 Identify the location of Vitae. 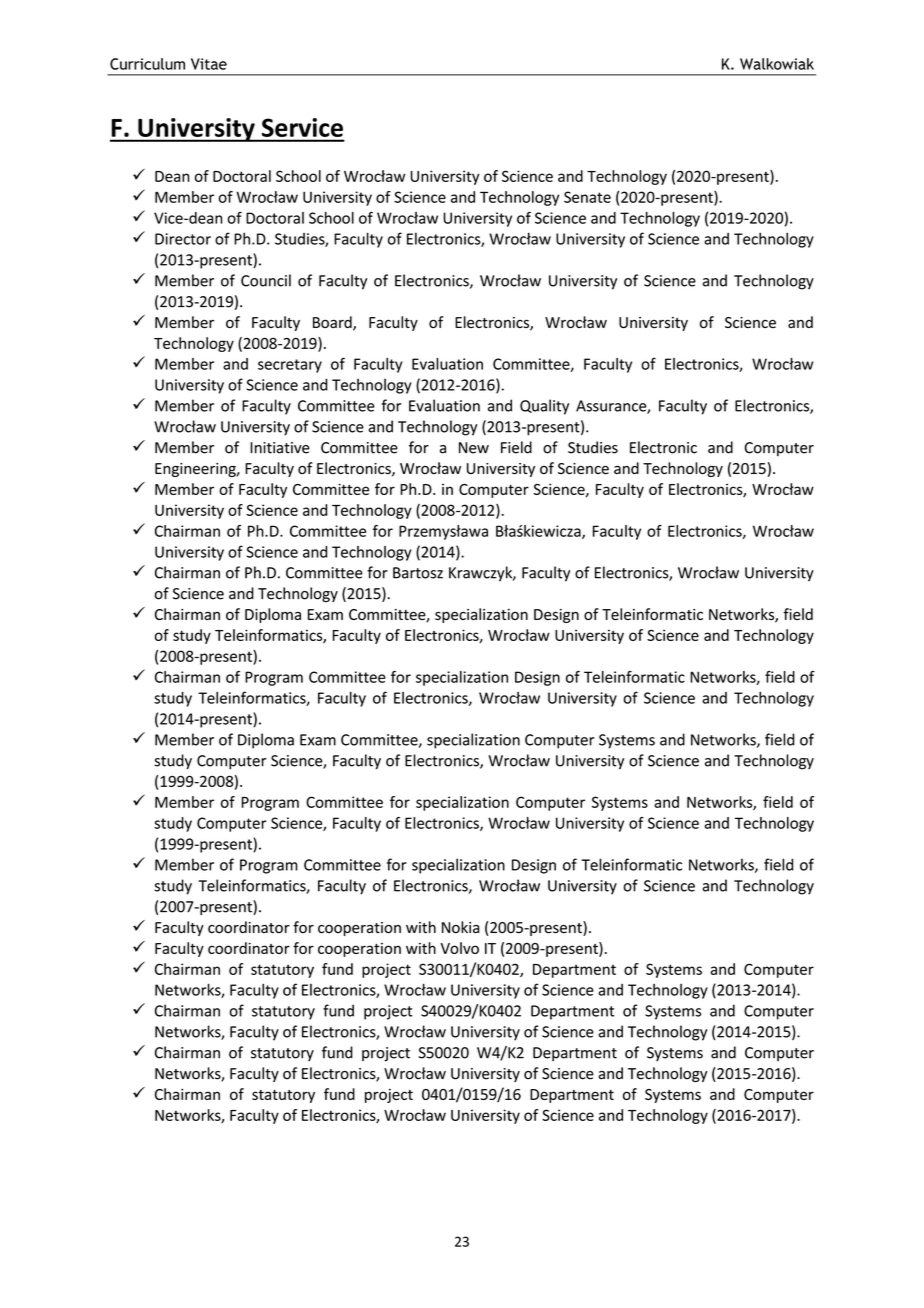
(209, 64).
